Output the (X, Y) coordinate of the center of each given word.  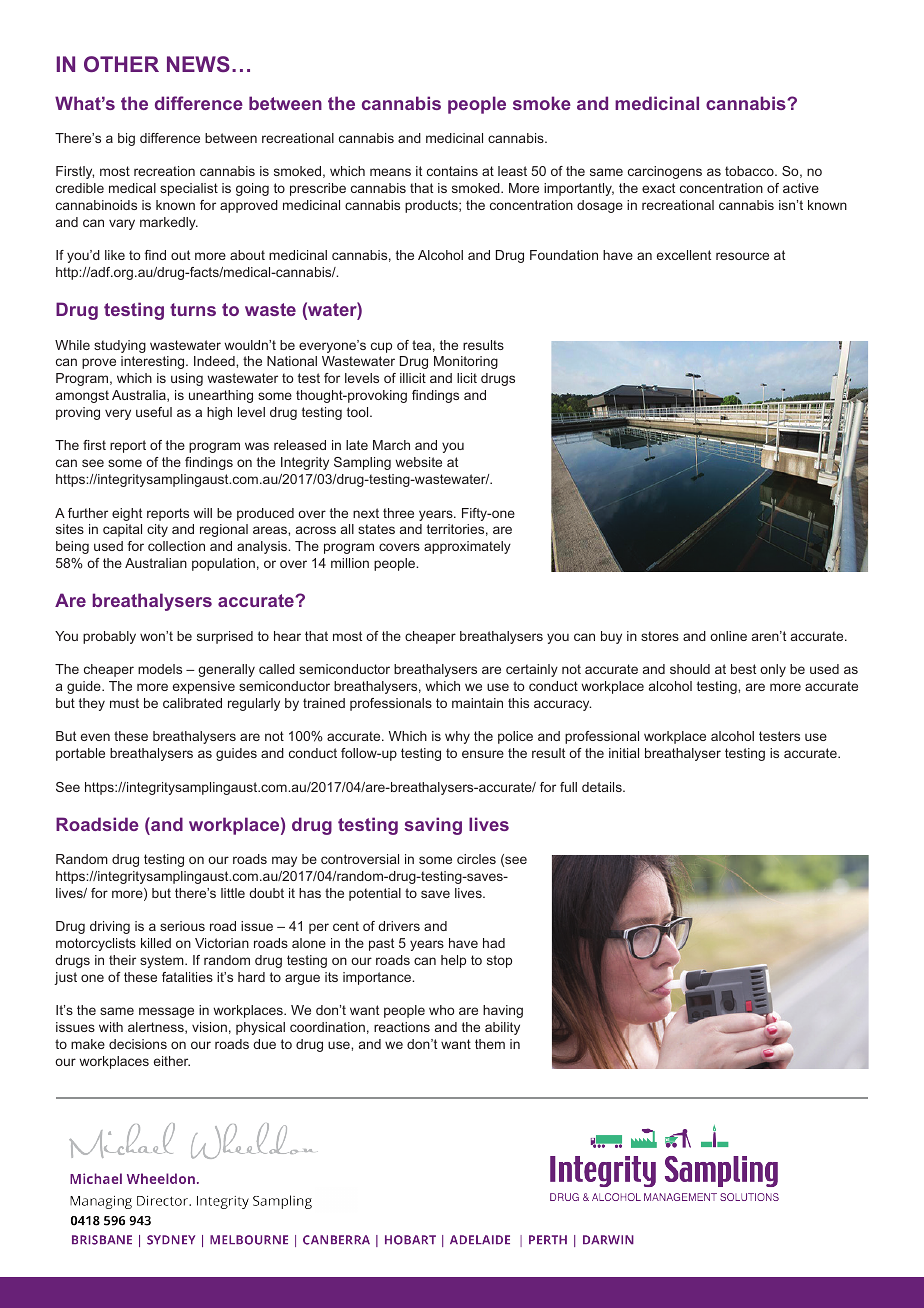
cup (381, 347)
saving (433, 826)
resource (742, 256)
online (728, 636)
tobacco (750, 171)
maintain (477, 703)
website (418, 462)
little (233, 893)
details (603, 787)
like (115, 255)
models (160, 669)
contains (452, 171)
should (690, 669)
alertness (157, 1028)
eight (127, 514)
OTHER (121, 64)
